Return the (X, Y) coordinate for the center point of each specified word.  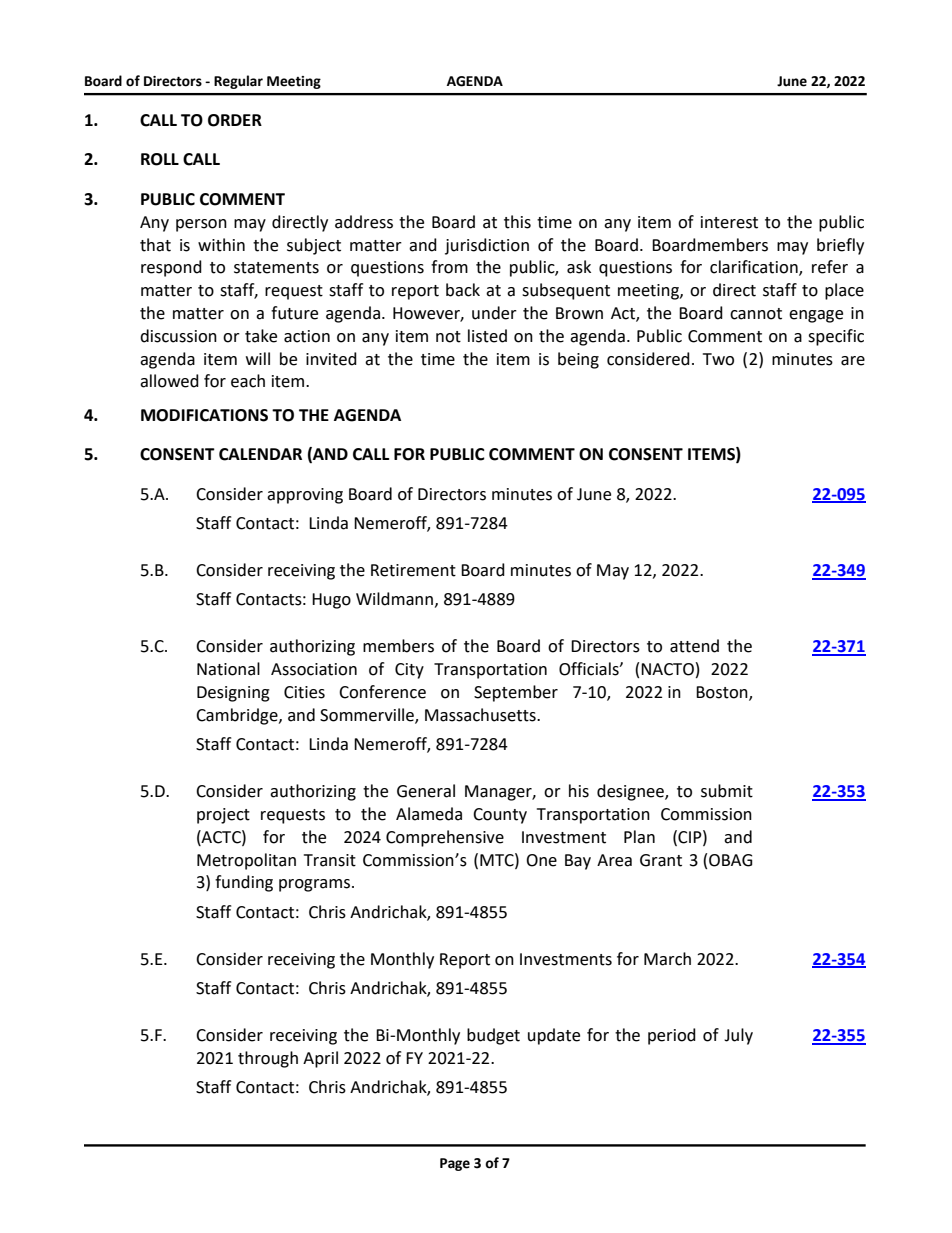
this (517, 222)
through (268, 1059)
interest (729, 222)
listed (487, 336)
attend (694, 646)
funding (244, 883)
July (738, 1036)
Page (455, 1164)
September (516, 693)
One (541, 860)
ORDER (235, 120)
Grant (661, 860)
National (228, 669)
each (248, 381)
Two (718, 359)
